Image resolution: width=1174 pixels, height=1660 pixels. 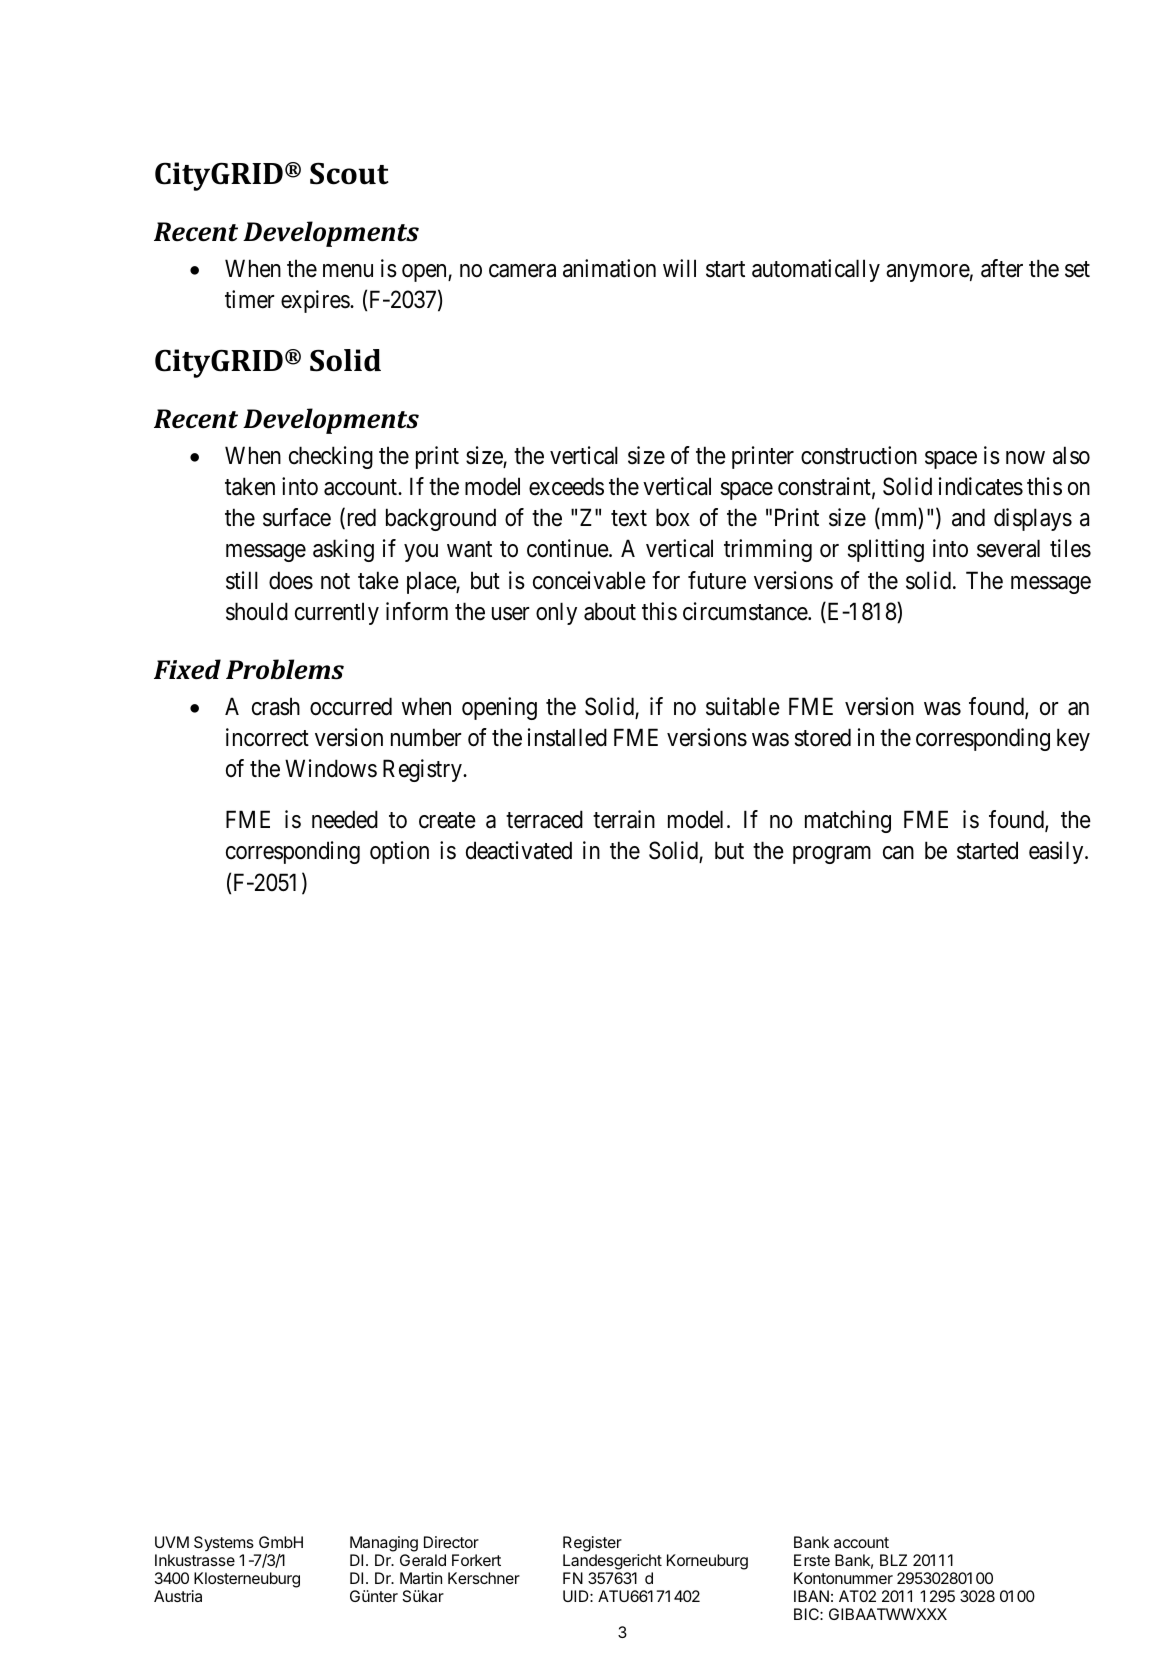 I want to click on Scout, so click(x=349, y=173).
